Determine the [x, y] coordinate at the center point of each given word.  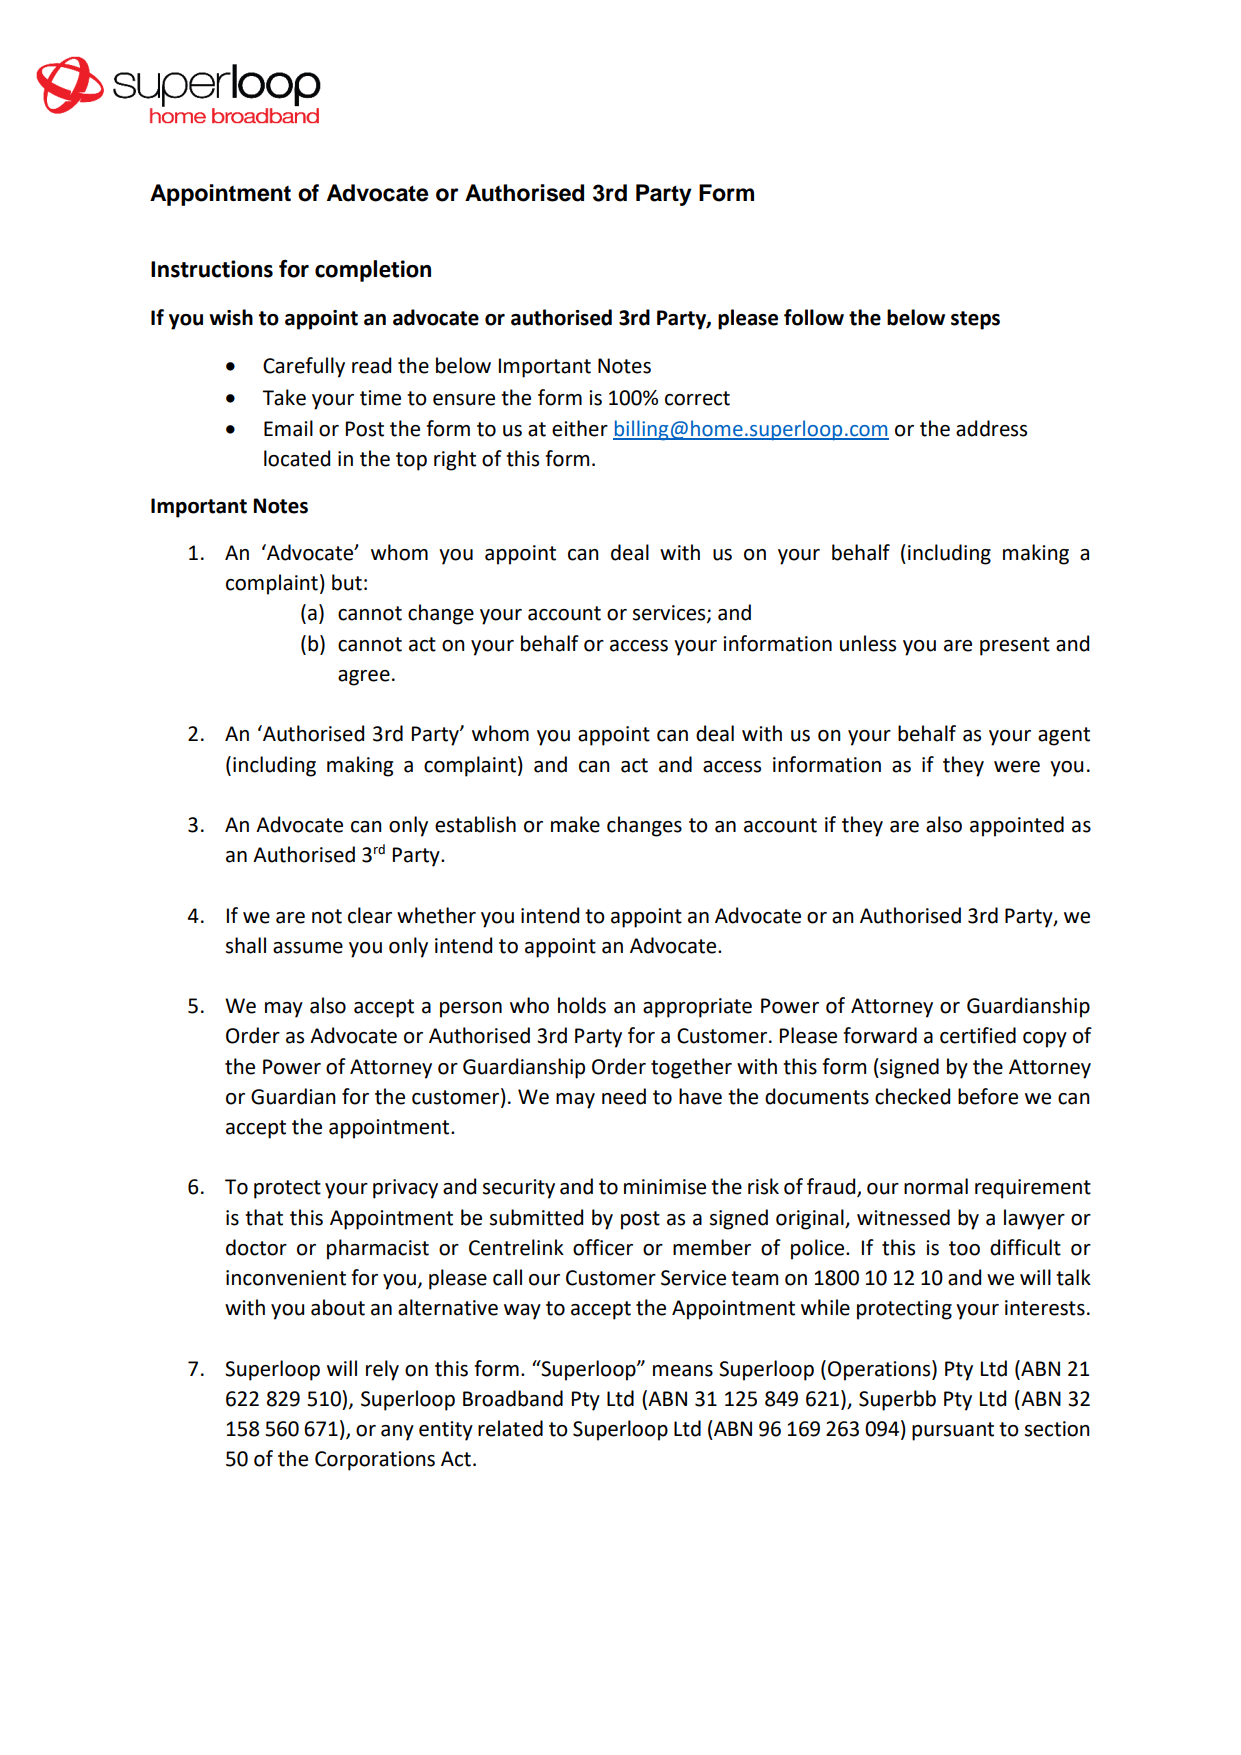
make [575, 824]
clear [370, 915]
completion [373, 271]
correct [697, 398]
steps [975, 320]
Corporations [375, 1461]
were [1017, 767]
